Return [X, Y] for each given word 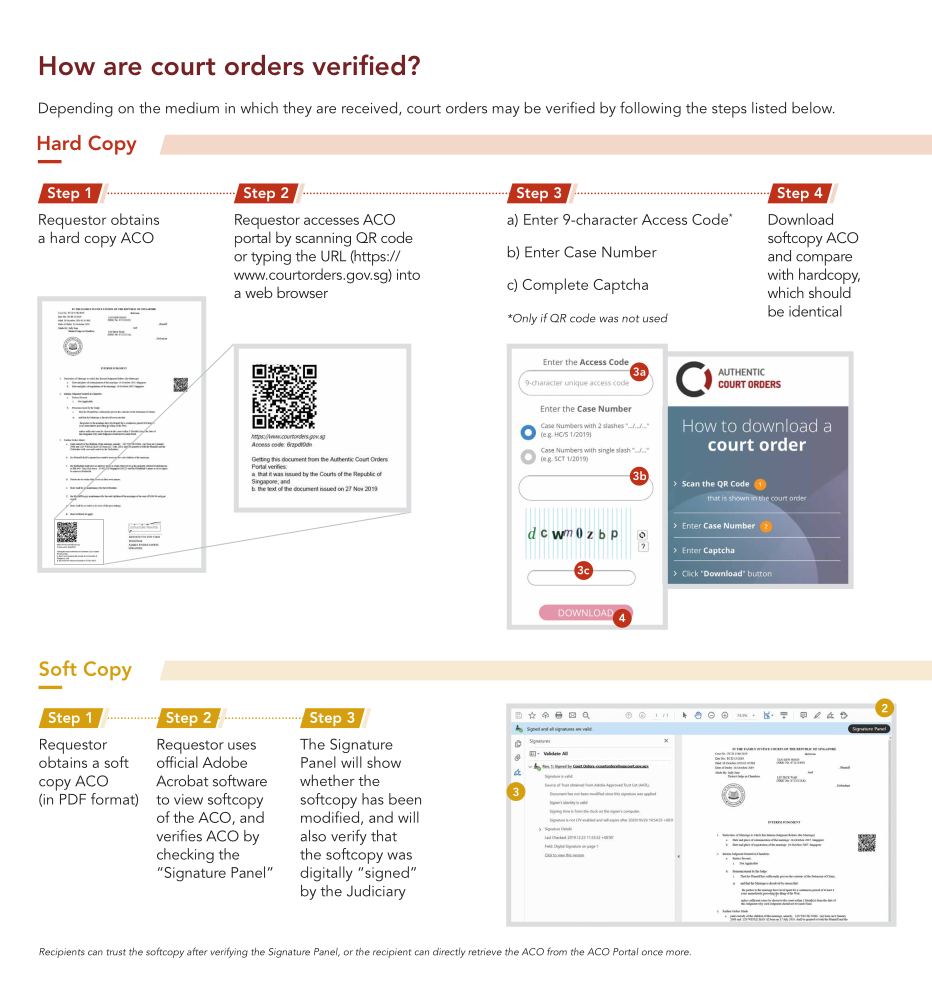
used [655, 318]
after [197, 951]
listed [769, 108]
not [630, 319]
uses [242, 746]
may [506, 111]
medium [192, 108]
